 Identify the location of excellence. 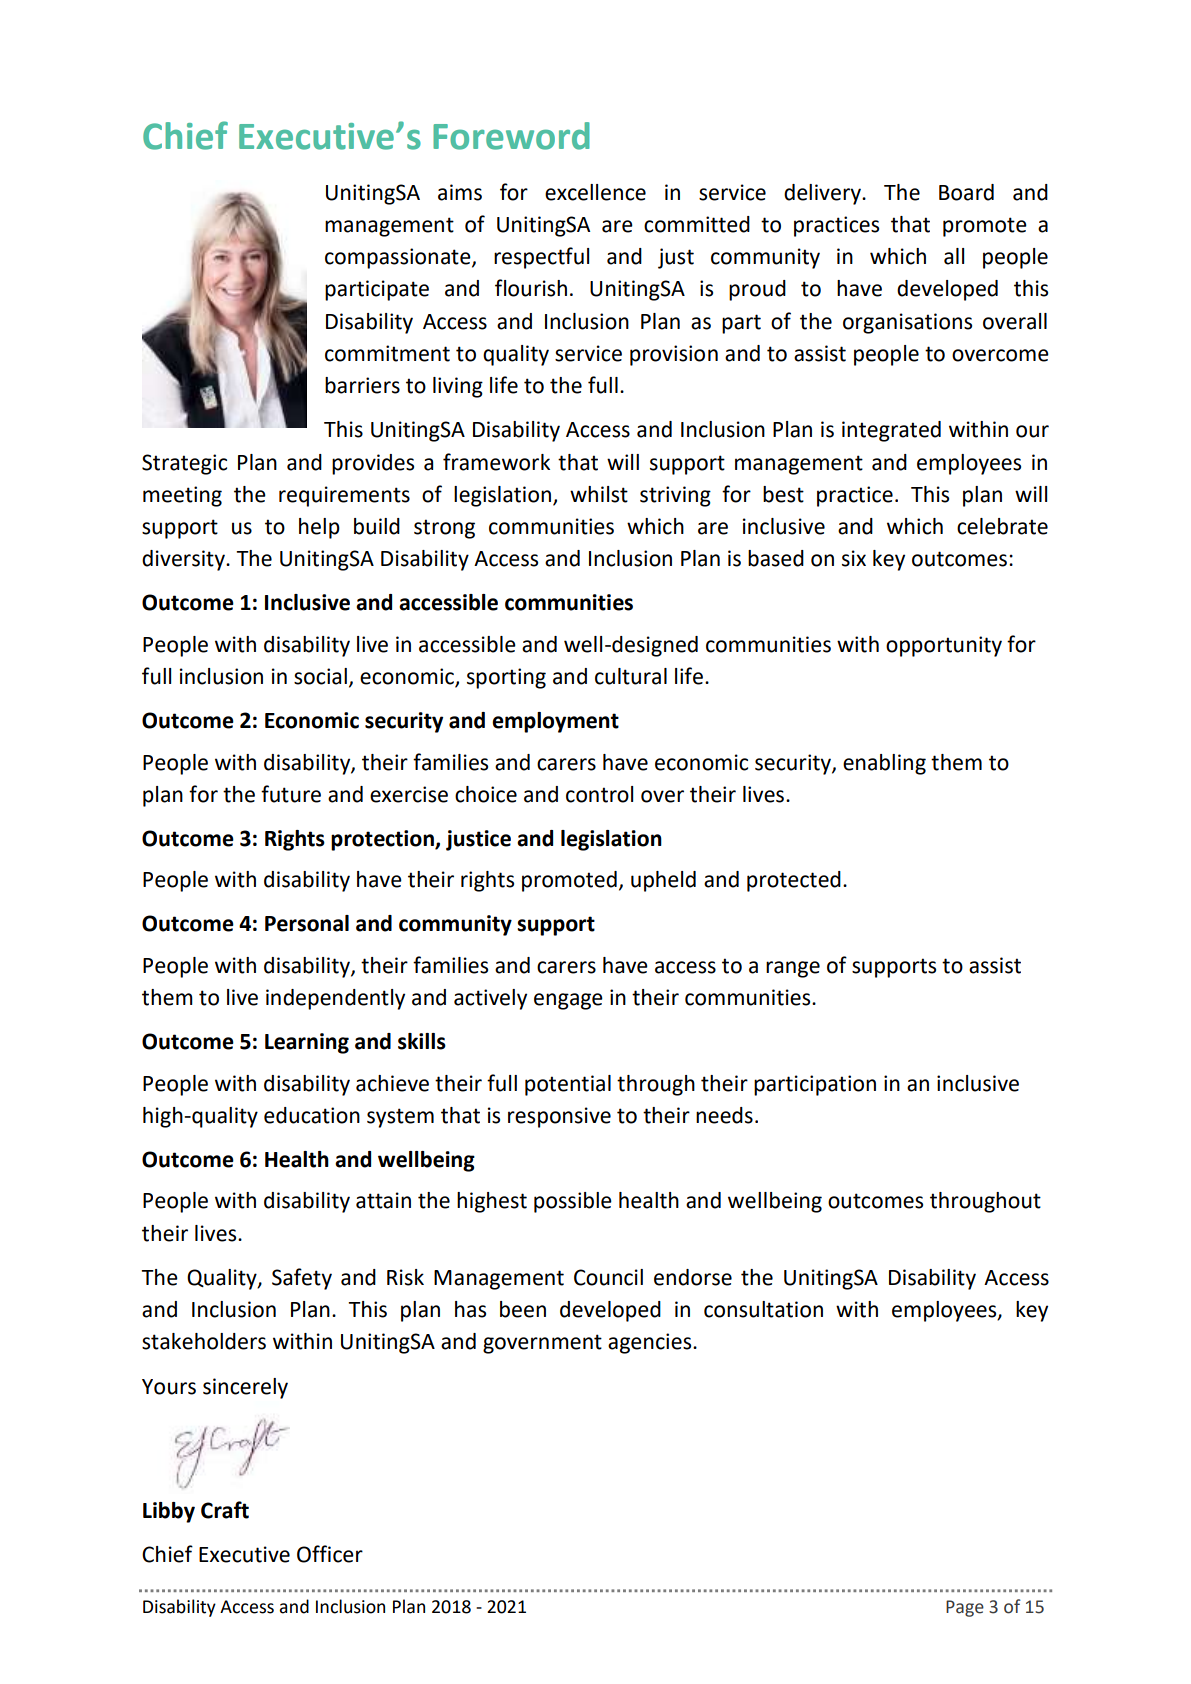
(595, 192).
